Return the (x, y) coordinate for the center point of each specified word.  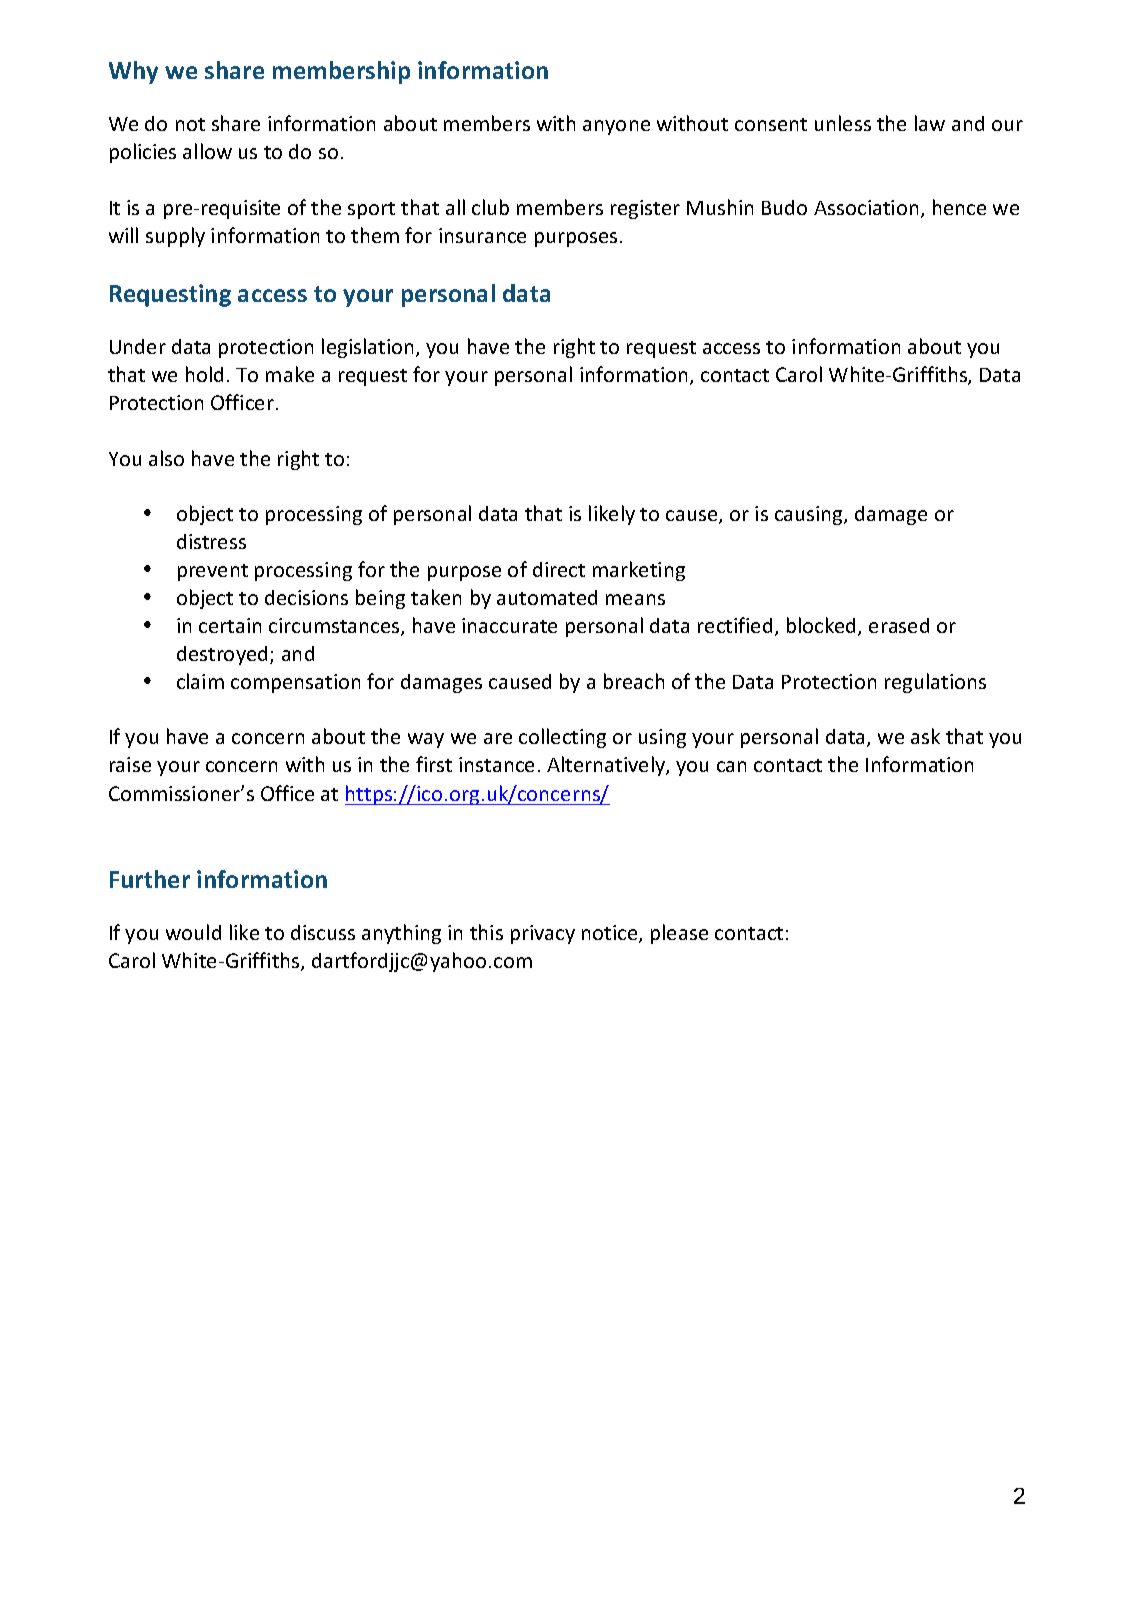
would (193, 932)
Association (866, 207)
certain (230, 625)
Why (133, 72)
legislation (367, 348)
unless (843, 123)
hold (204, 374)
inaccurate (509, 625)
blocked (823, 626)
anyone (616, 127)
